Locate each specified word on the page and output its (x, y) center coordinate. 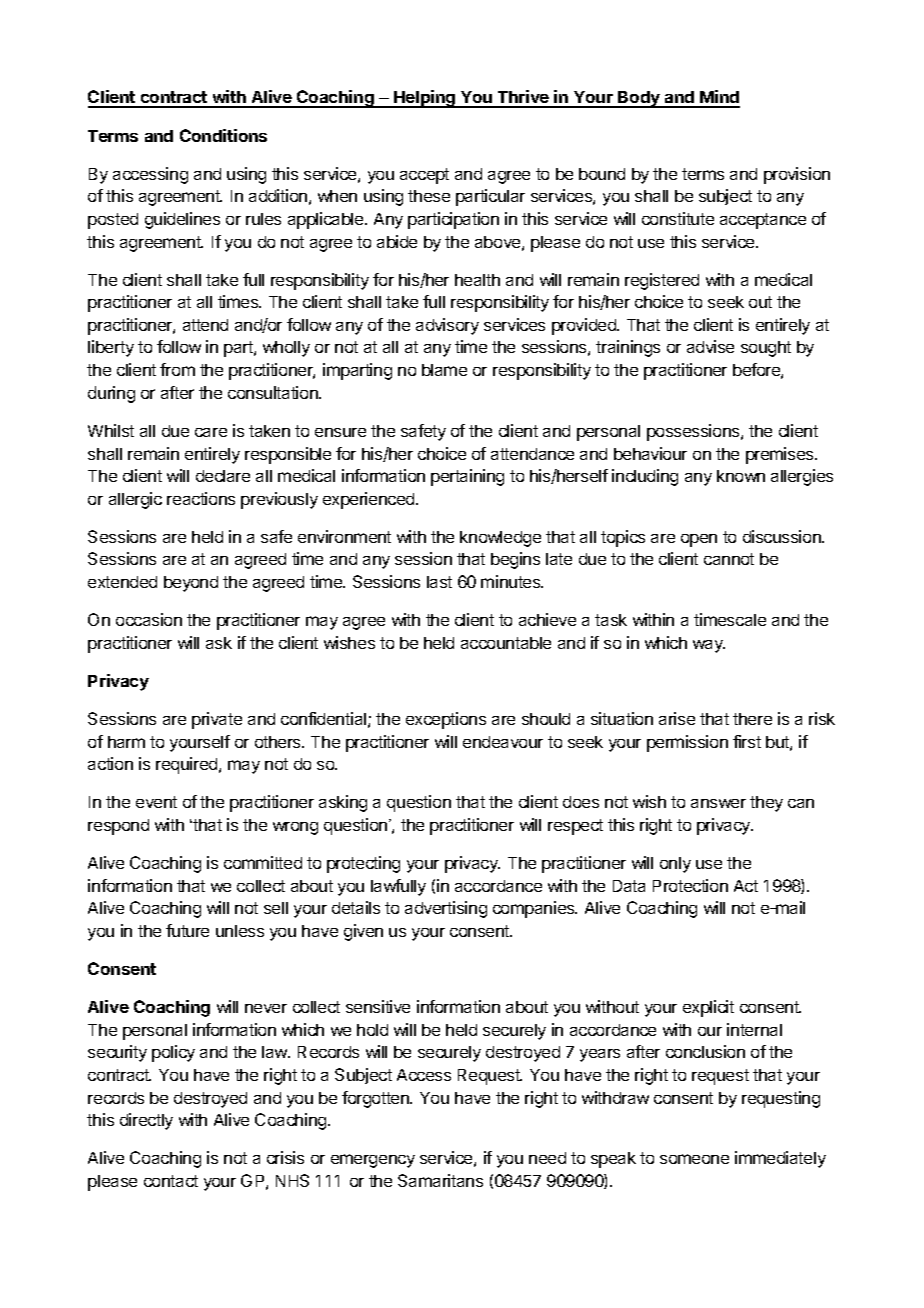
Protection (690, 885)
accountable (506, 643)
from (177, 369)
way (709, 646)
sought (766, 349)
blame (444, 370)
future (187, 930)
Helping (425, 99)
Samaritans (440, 1180)
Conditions (223, 135)
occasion (149, 619)
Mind (719, 98)
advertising (446, 909)
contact (171, 1181)
